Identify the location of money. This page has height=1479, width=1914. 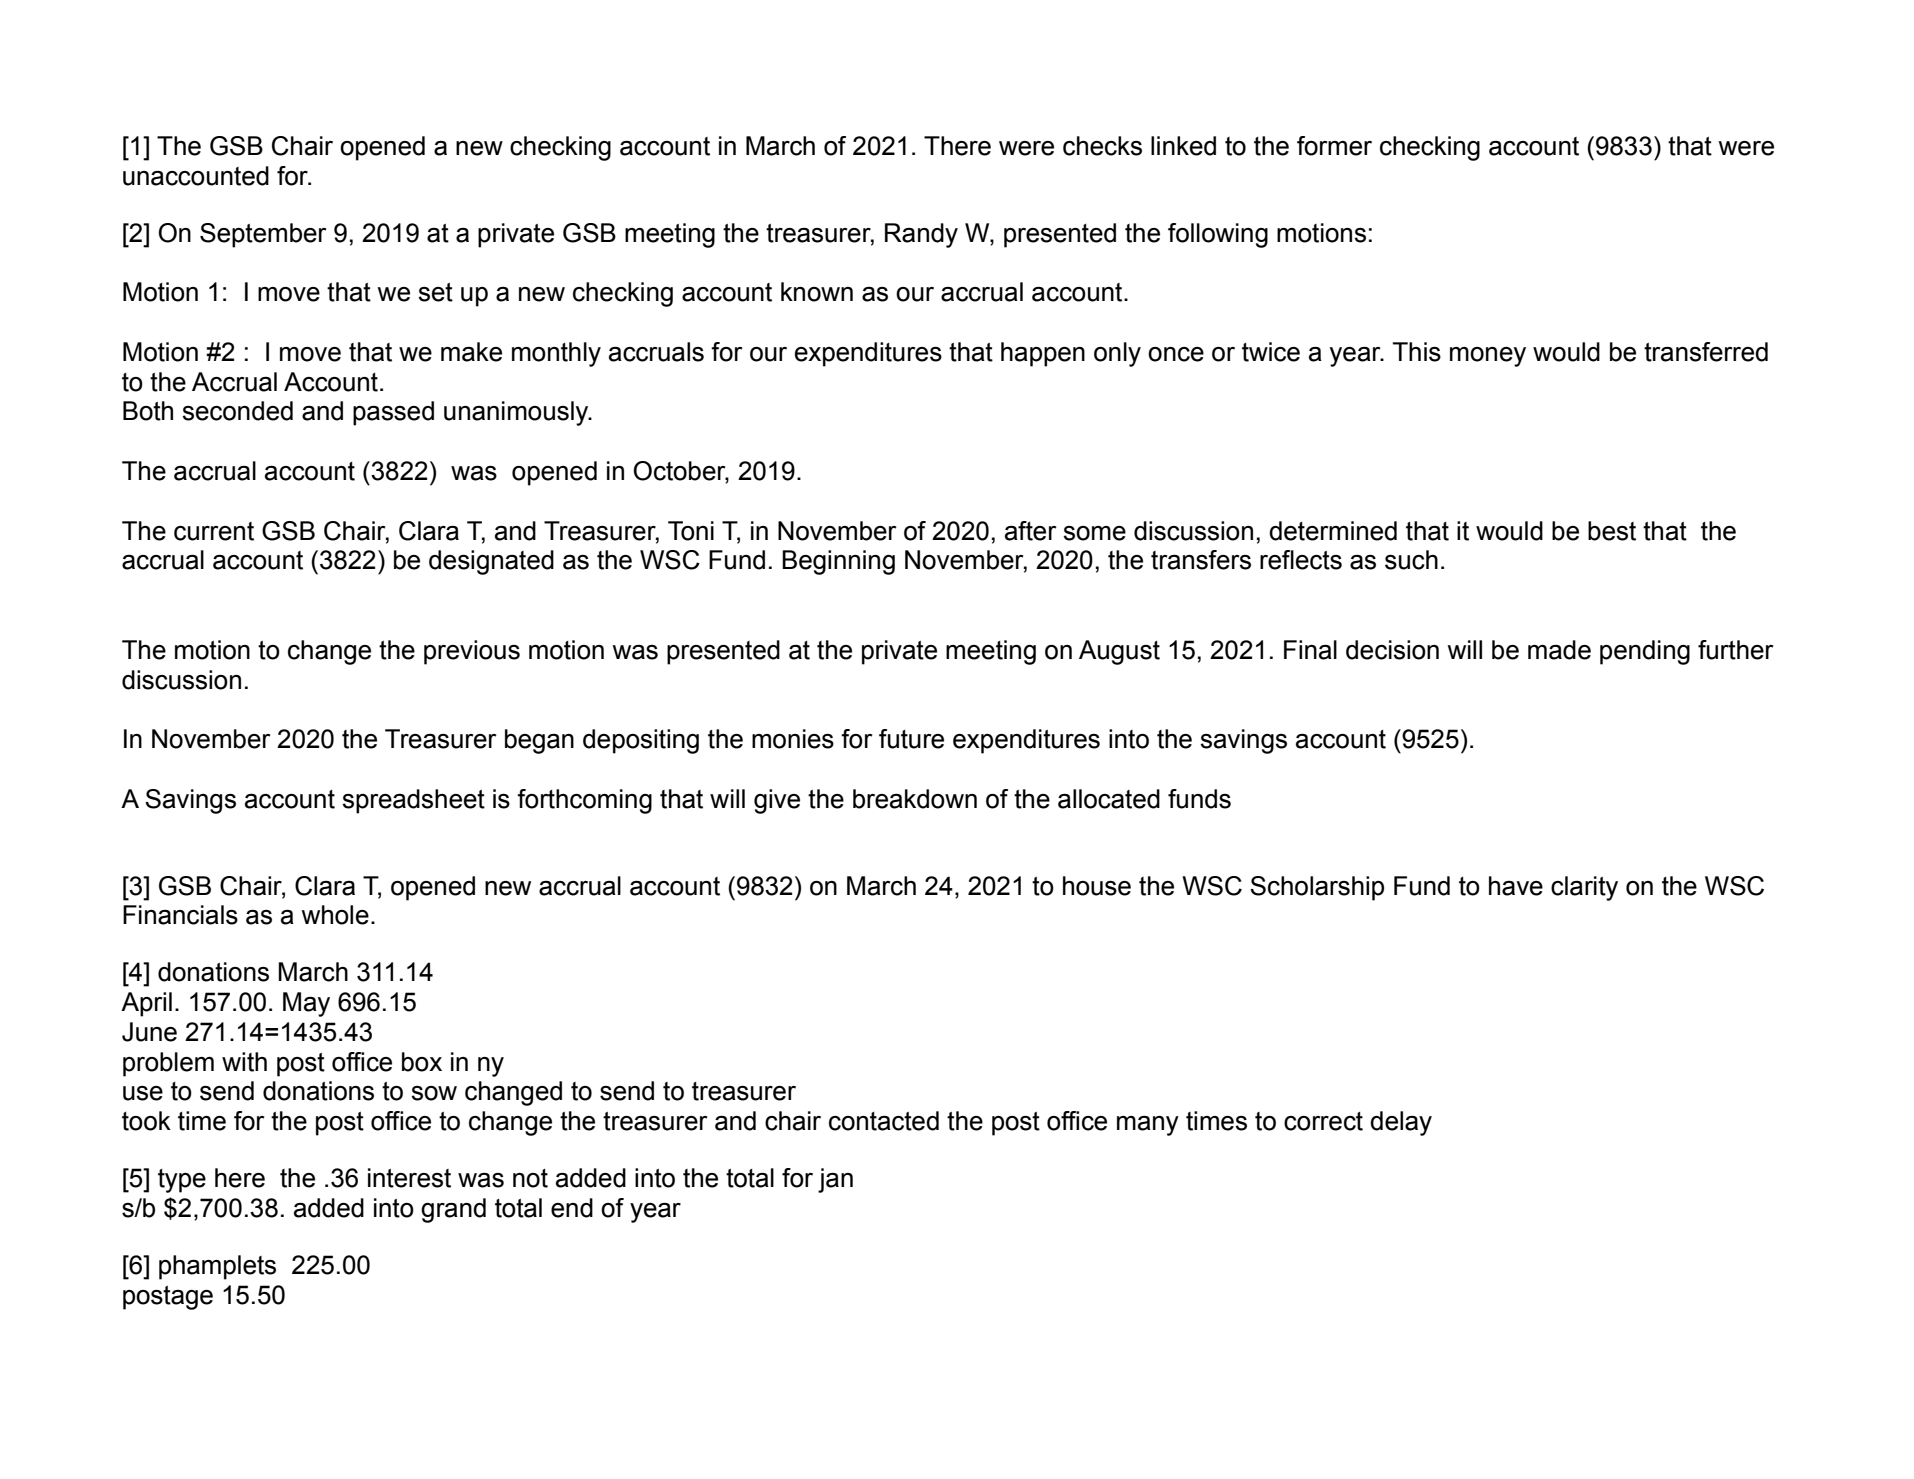
(1488, 357).
